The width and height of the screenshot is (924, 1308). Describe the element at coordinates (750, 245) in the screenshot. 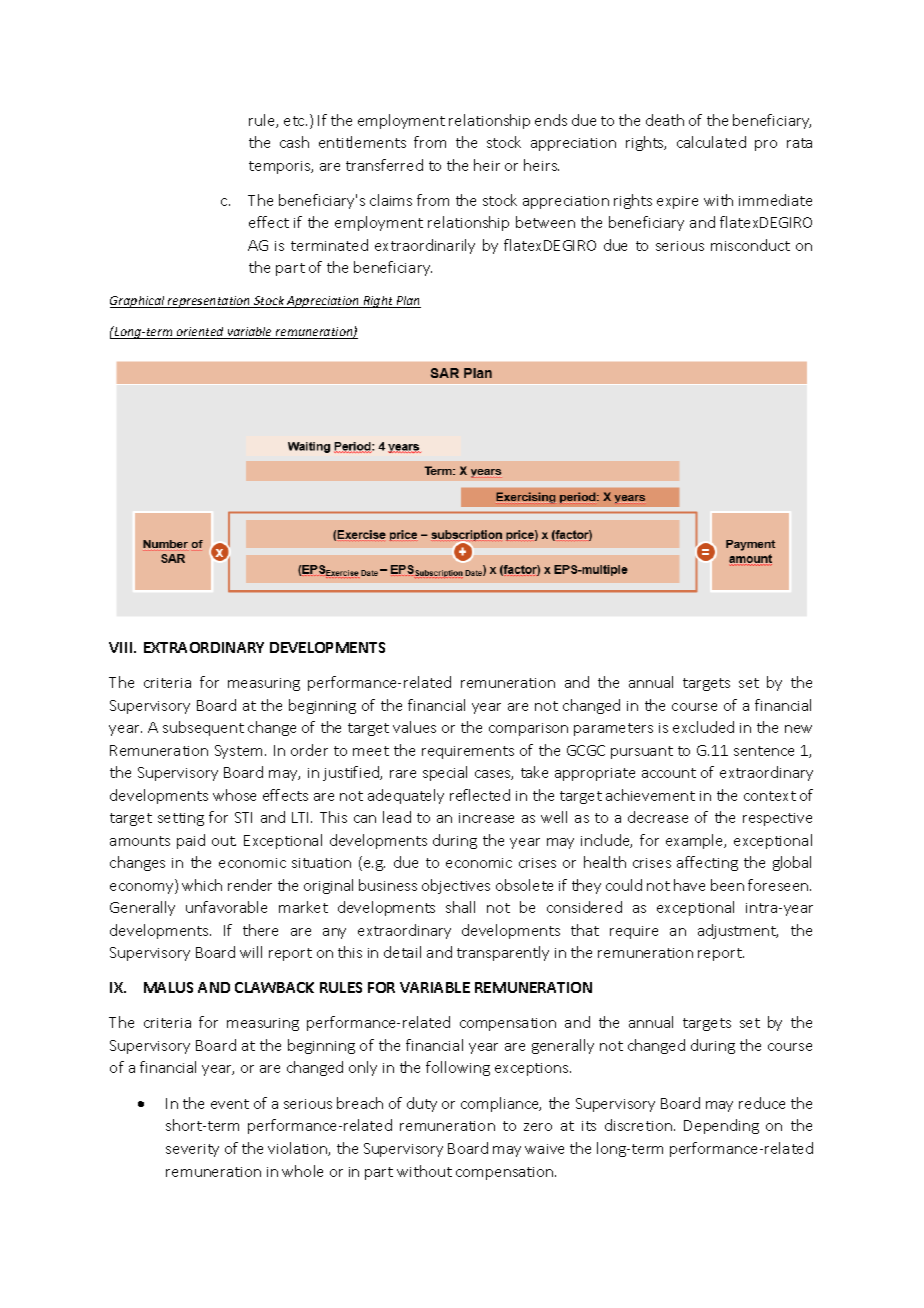

I see `misconduct` at that location.
